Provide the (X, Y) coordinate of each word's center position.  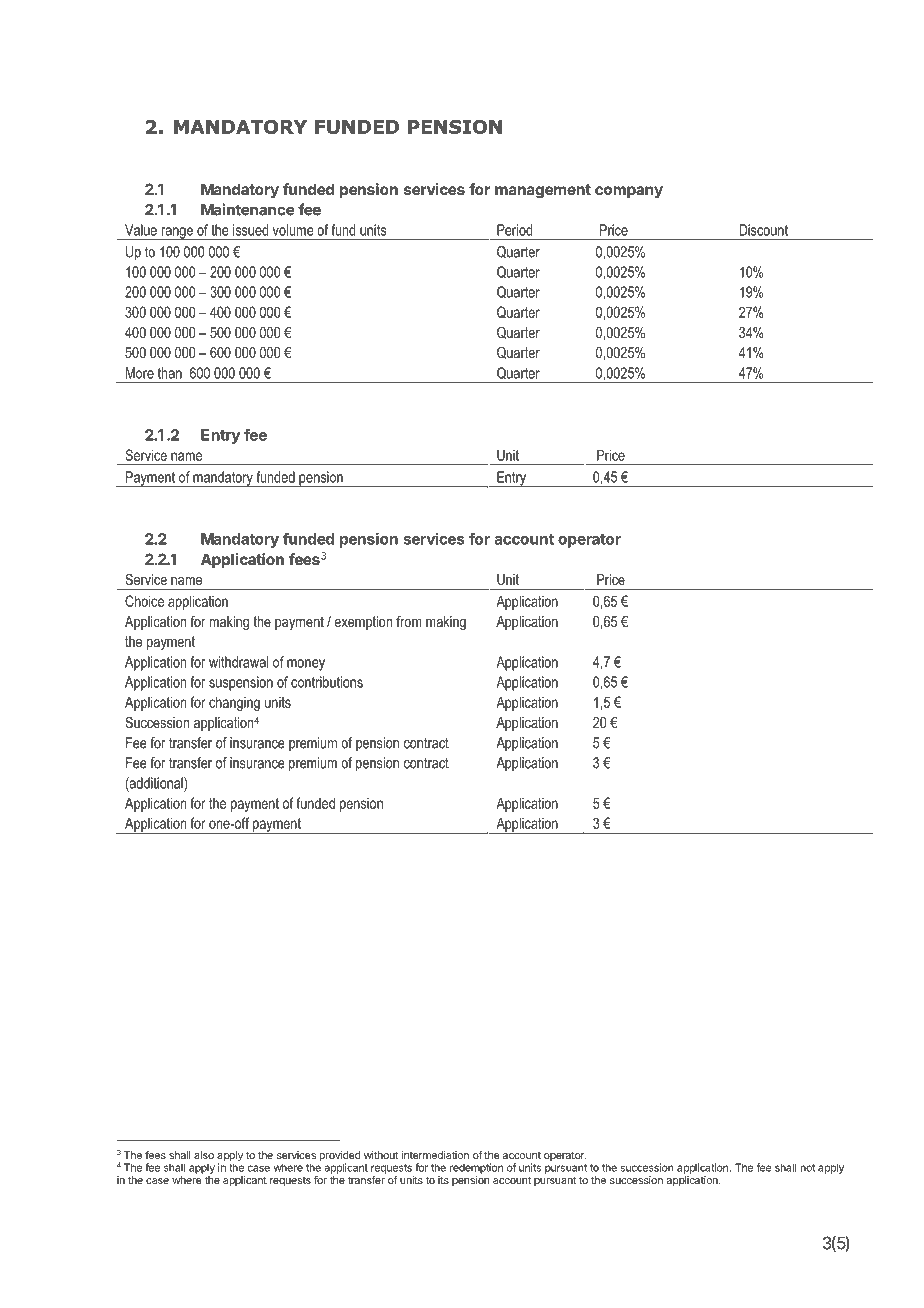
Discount (763, 230)
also (204, 1155)
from (409, 621)
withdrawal (238, 662)
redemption (476, 1168)
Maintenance (248, 209)
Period (514, 230)
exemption (363, 623)
